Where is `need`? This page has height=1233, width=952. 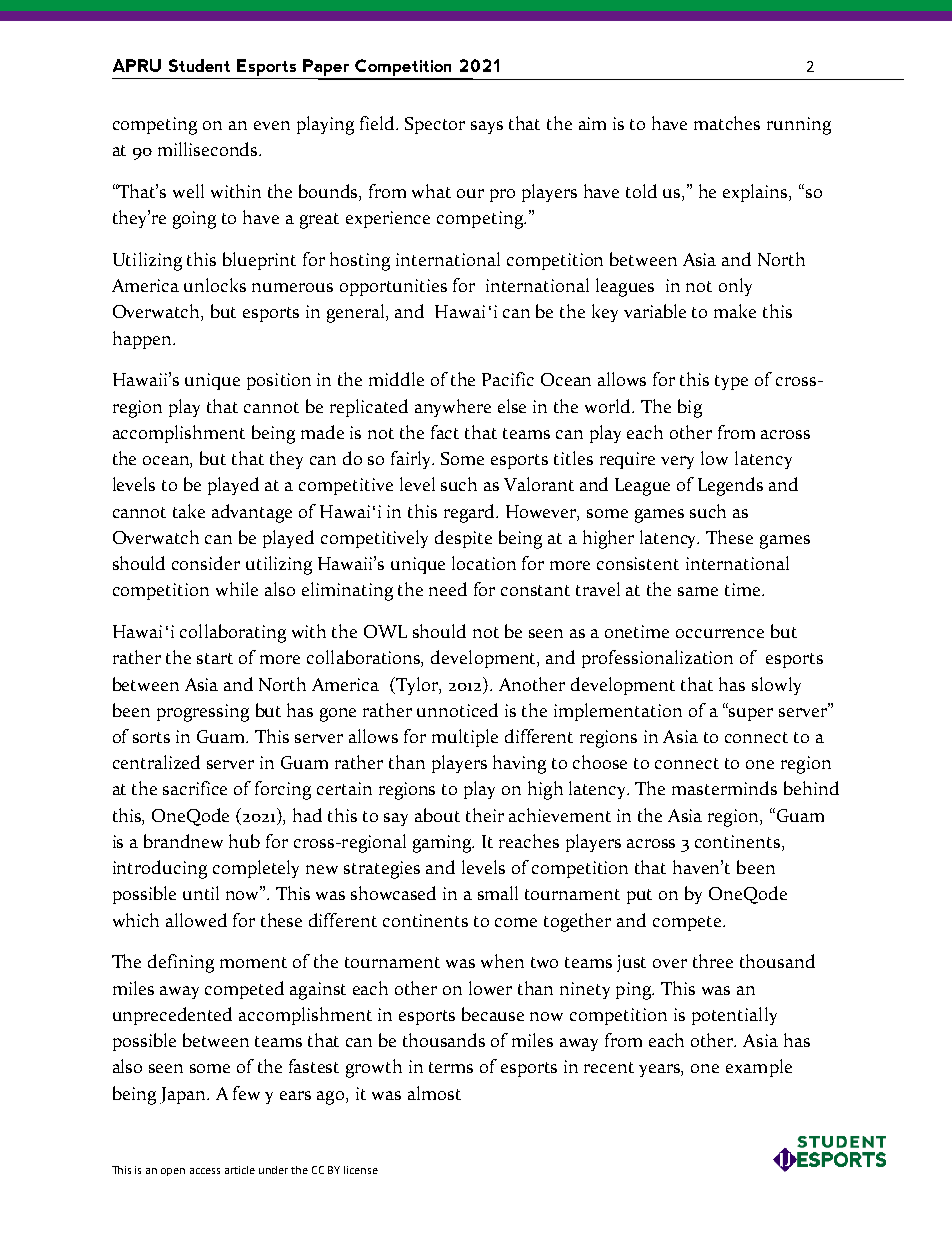
need is located at coordinates (448, 589).
